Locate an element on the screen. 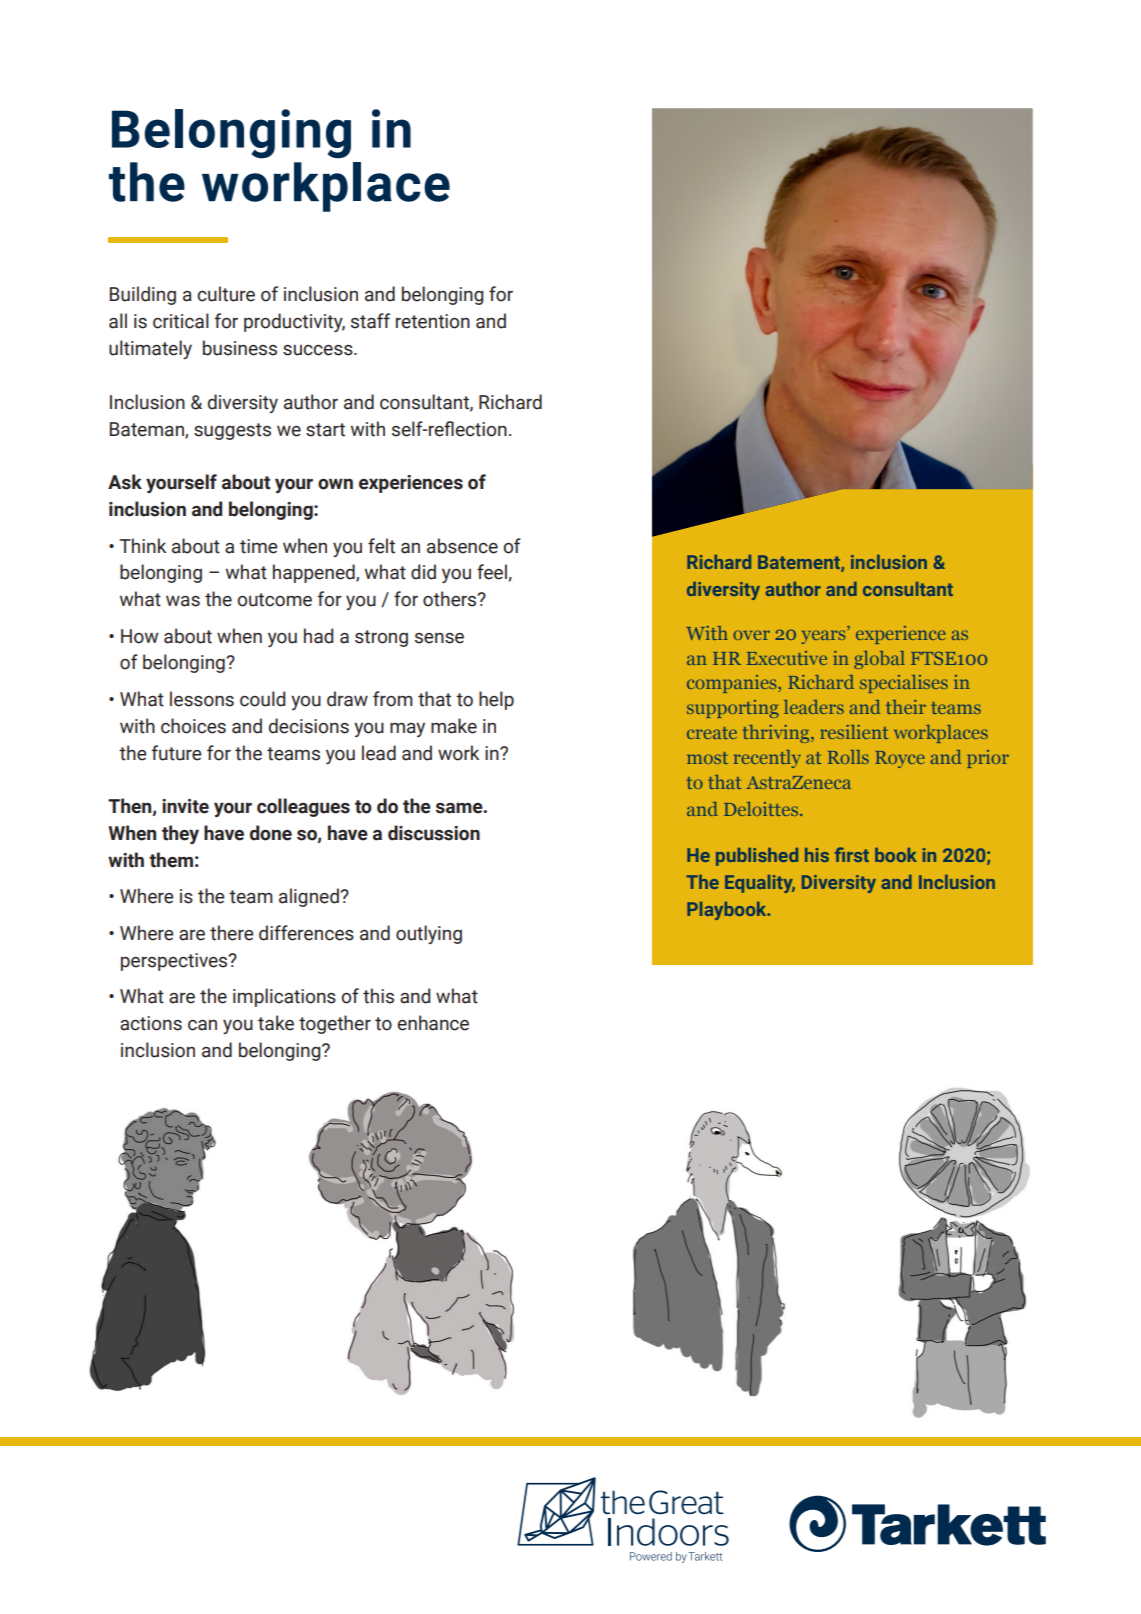 Image resolution: width=1141 pixels, height=1614 pixels. years is located at coordinates (825, 637).
